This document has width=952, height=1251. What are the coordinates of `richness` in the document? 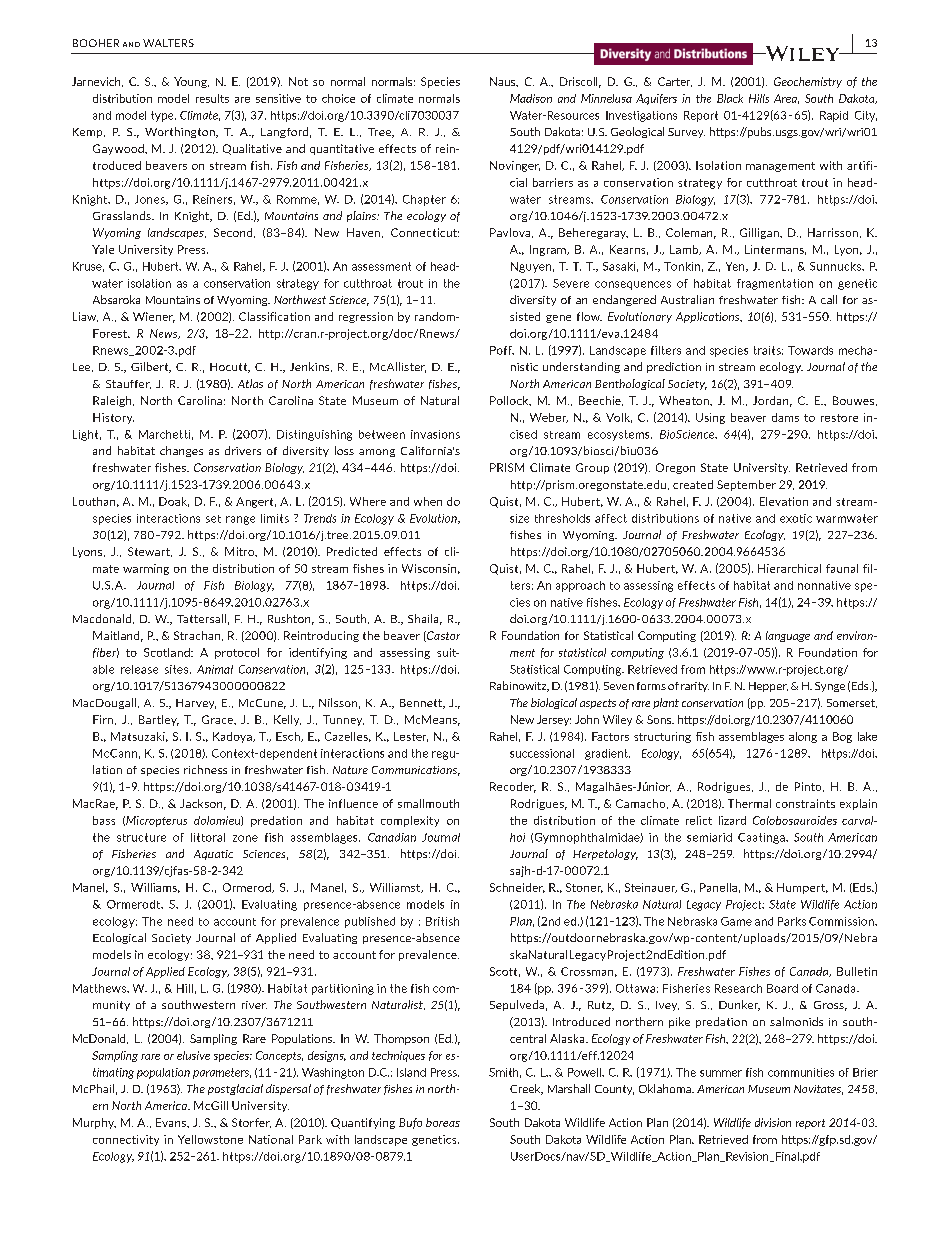 It's located at (205, 769).
